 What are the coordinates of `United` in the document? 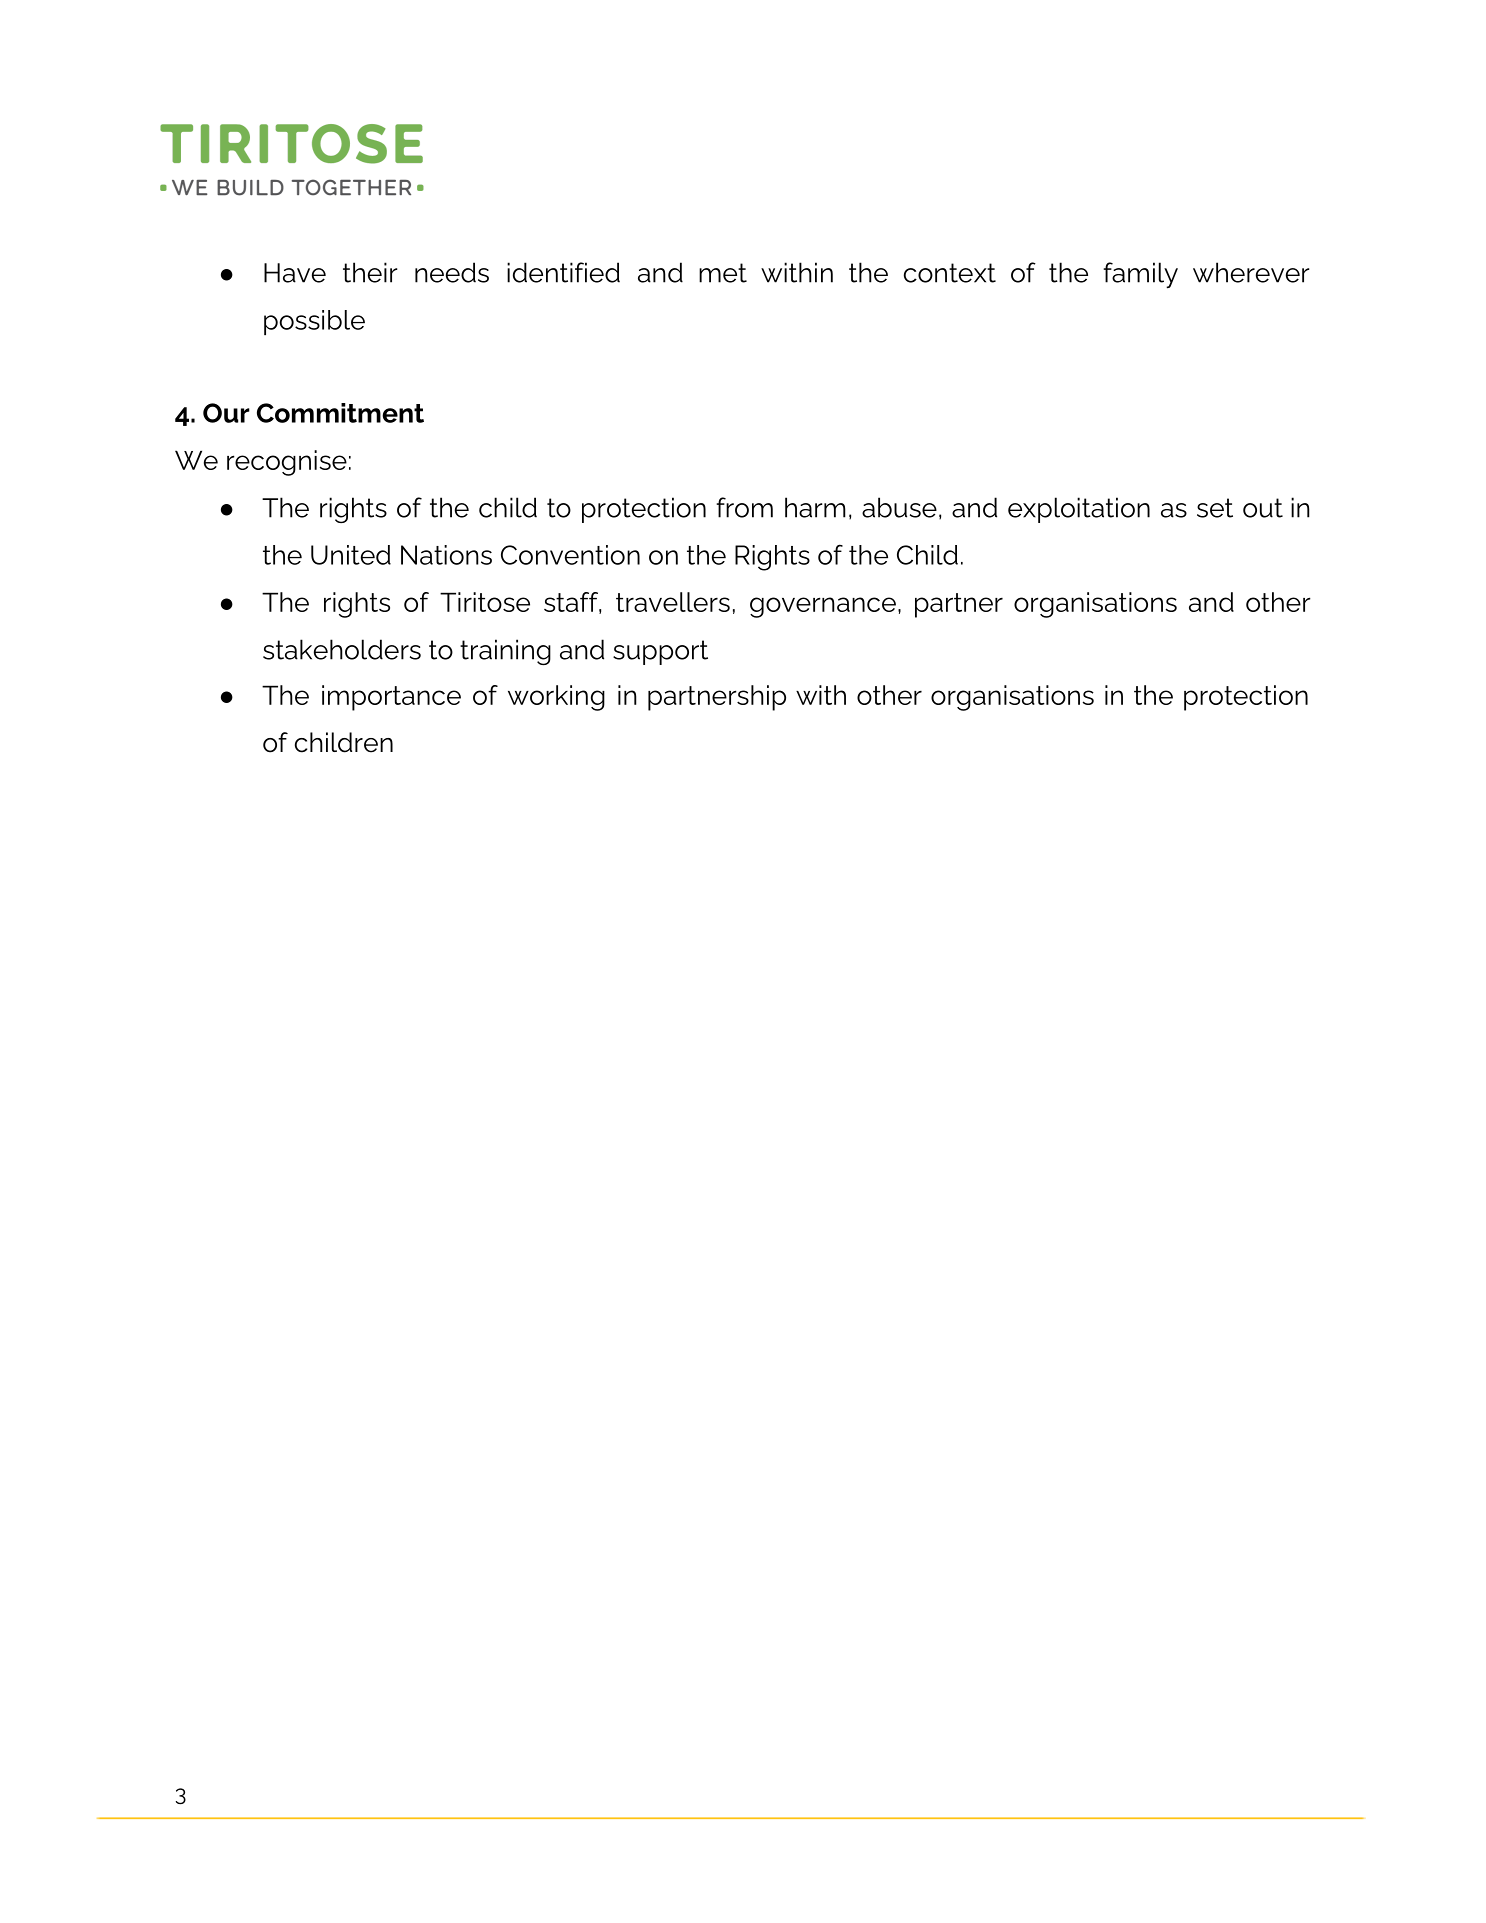 It's located at (351, 555).
